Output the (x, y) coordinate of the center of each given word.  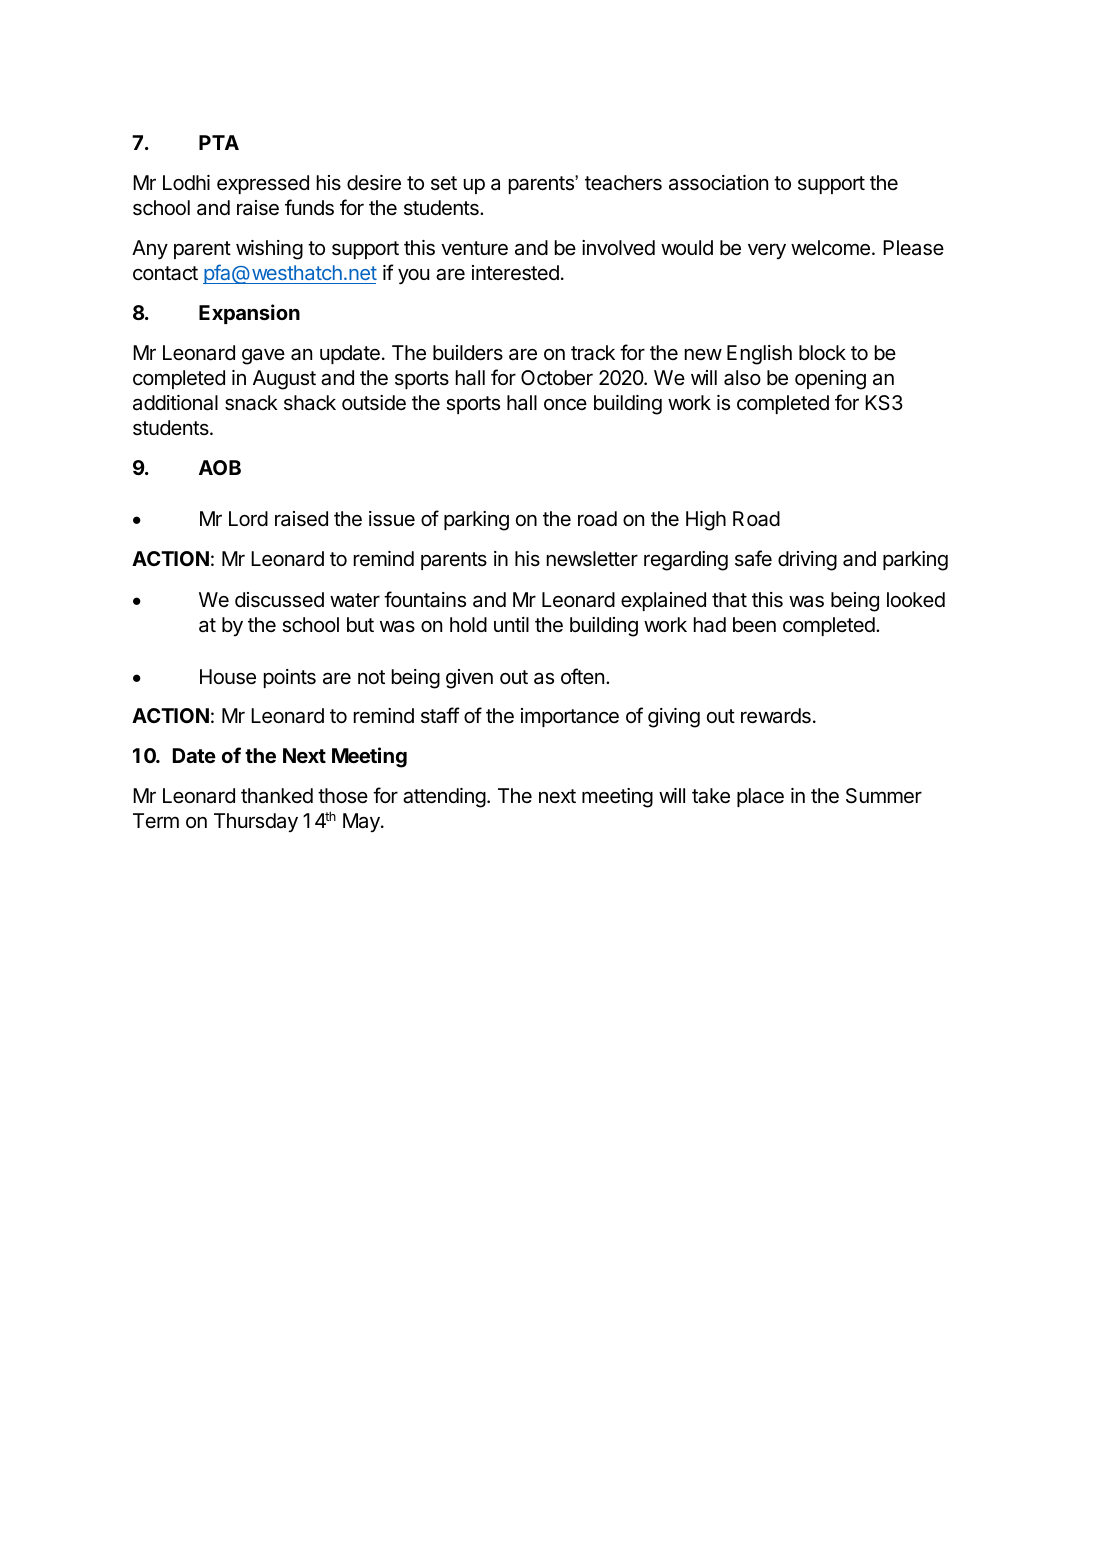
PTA (219, 142)
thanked (277, 796)
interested (515, 273)
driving (807, 561)
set (444, 183)
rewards (776, 716)
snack (251, 403)
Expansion (249, 314)
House (228, 677)
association (718, 183)
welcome (830, 248)
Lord (248, 518)
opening (830, 380)
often (582, 676)
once (565, 404)
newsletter (592, 559)
